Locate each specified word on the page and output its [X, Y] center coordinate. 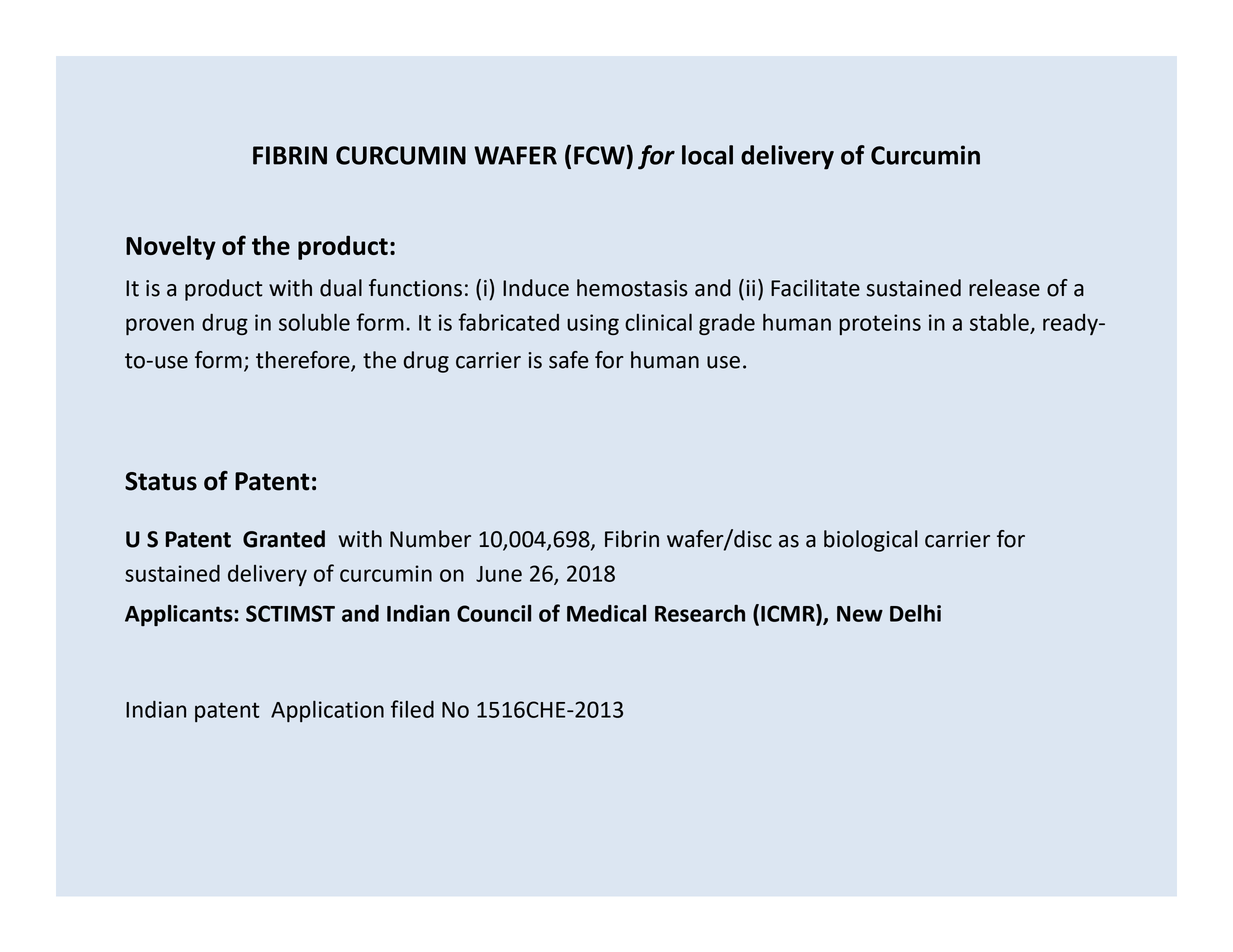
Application [327, 711]
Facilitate [815, 288]
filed [412, 709]
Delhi [915, 613]
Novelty [171, 247]
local [707, 155]
